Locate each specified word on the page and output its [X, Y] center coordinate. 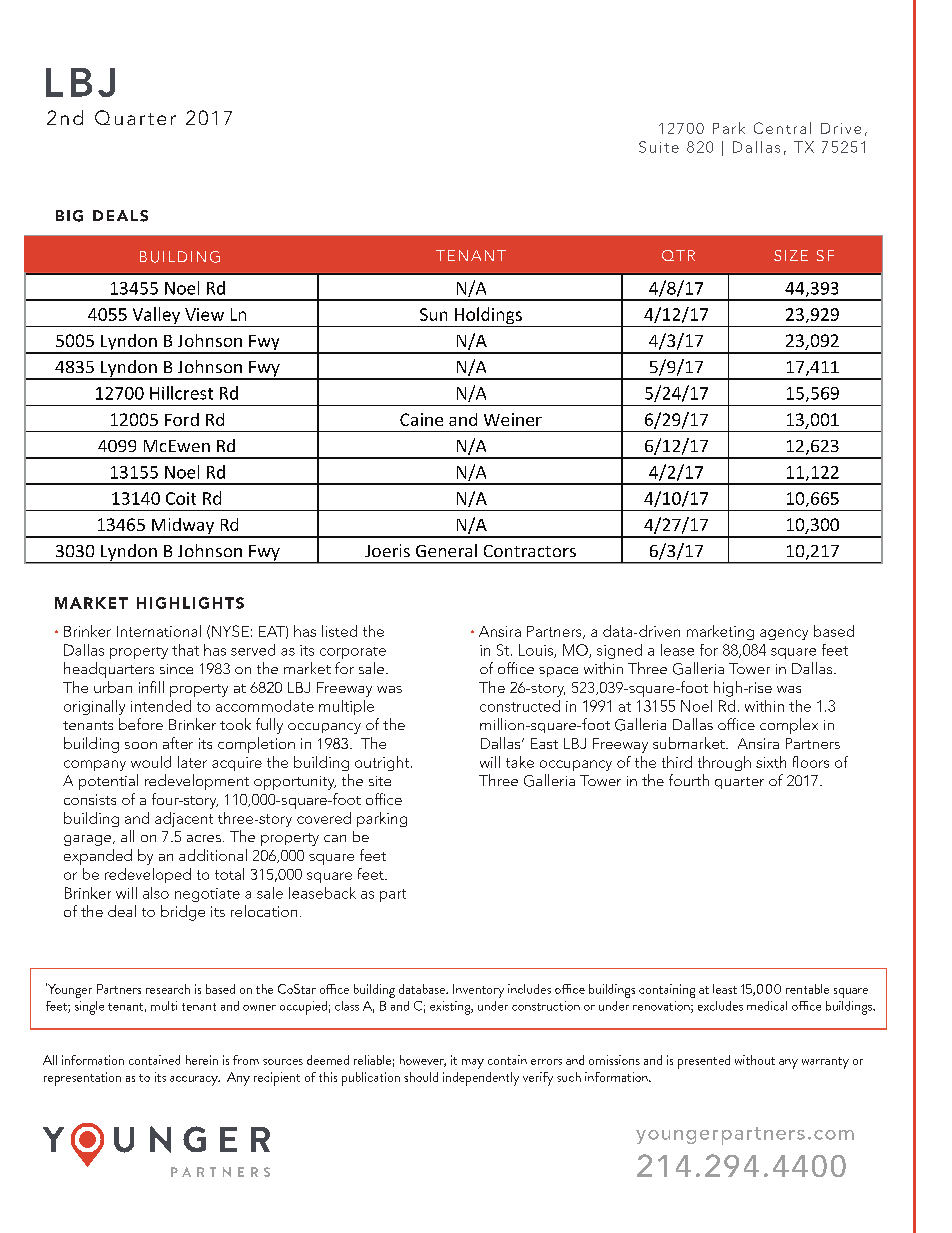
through [724, 763]
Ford [182, 419]
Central [782, 128]
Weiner [513, 419]
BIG [69, 216]
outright [383, 763]
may [473, 1064]
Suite [659, 147]
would [151, 762]
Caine [421, 419]
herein [202, 1060]
